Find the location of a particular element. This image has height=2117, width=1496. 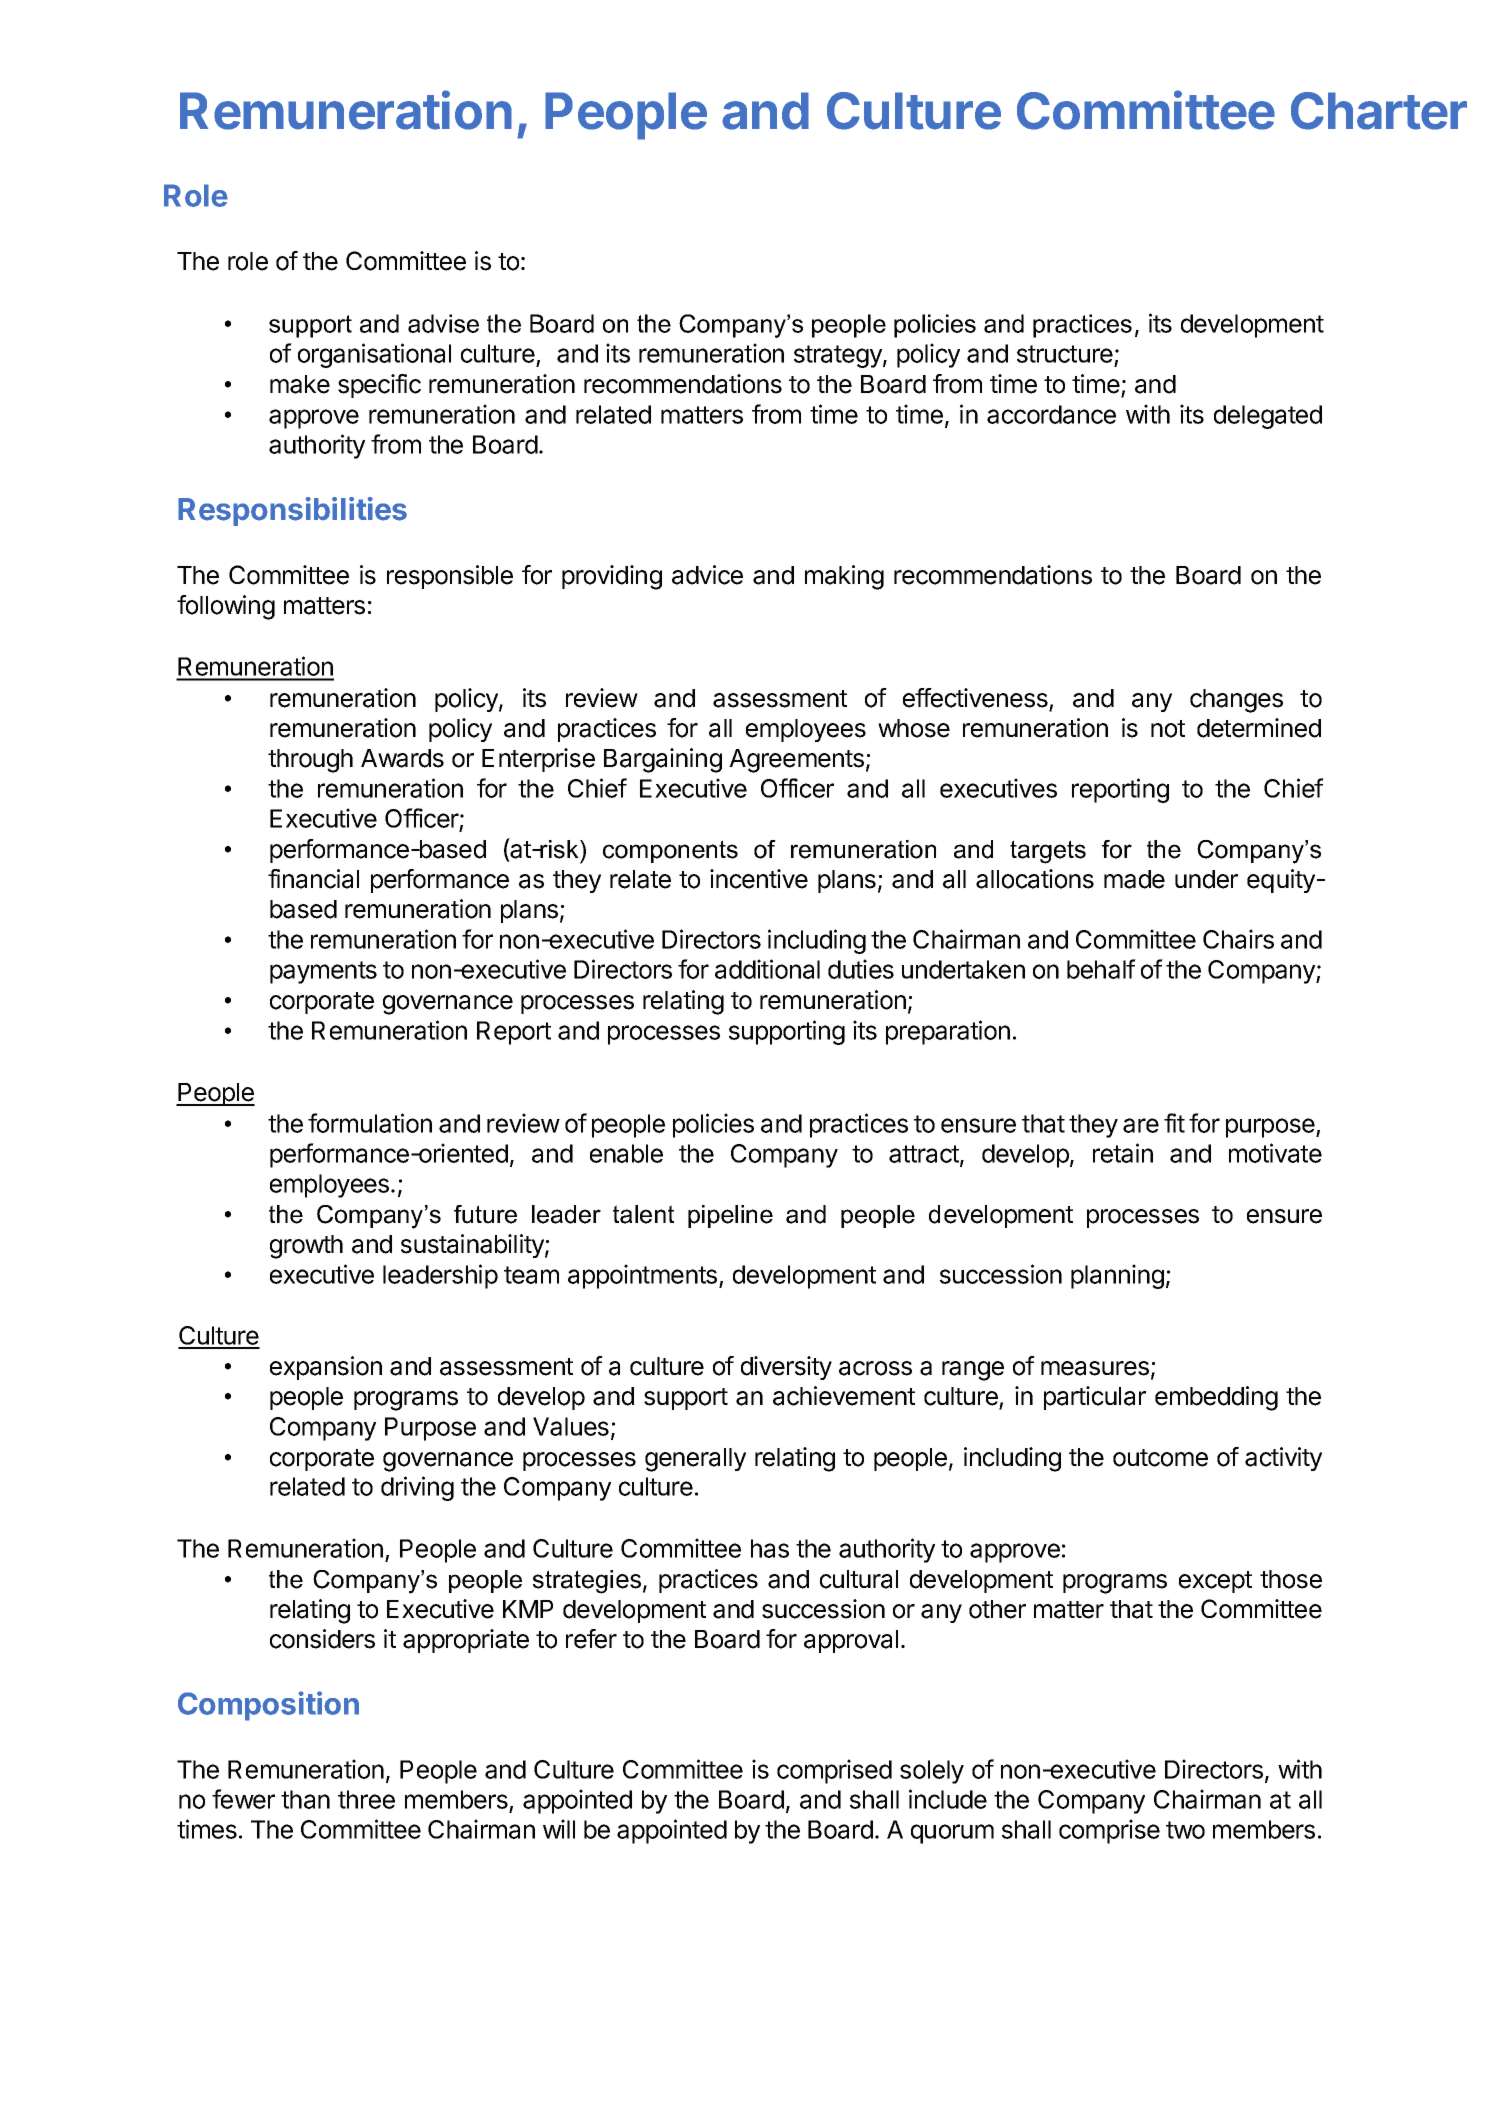

embedding is located at coordinates (1216, 1398).
